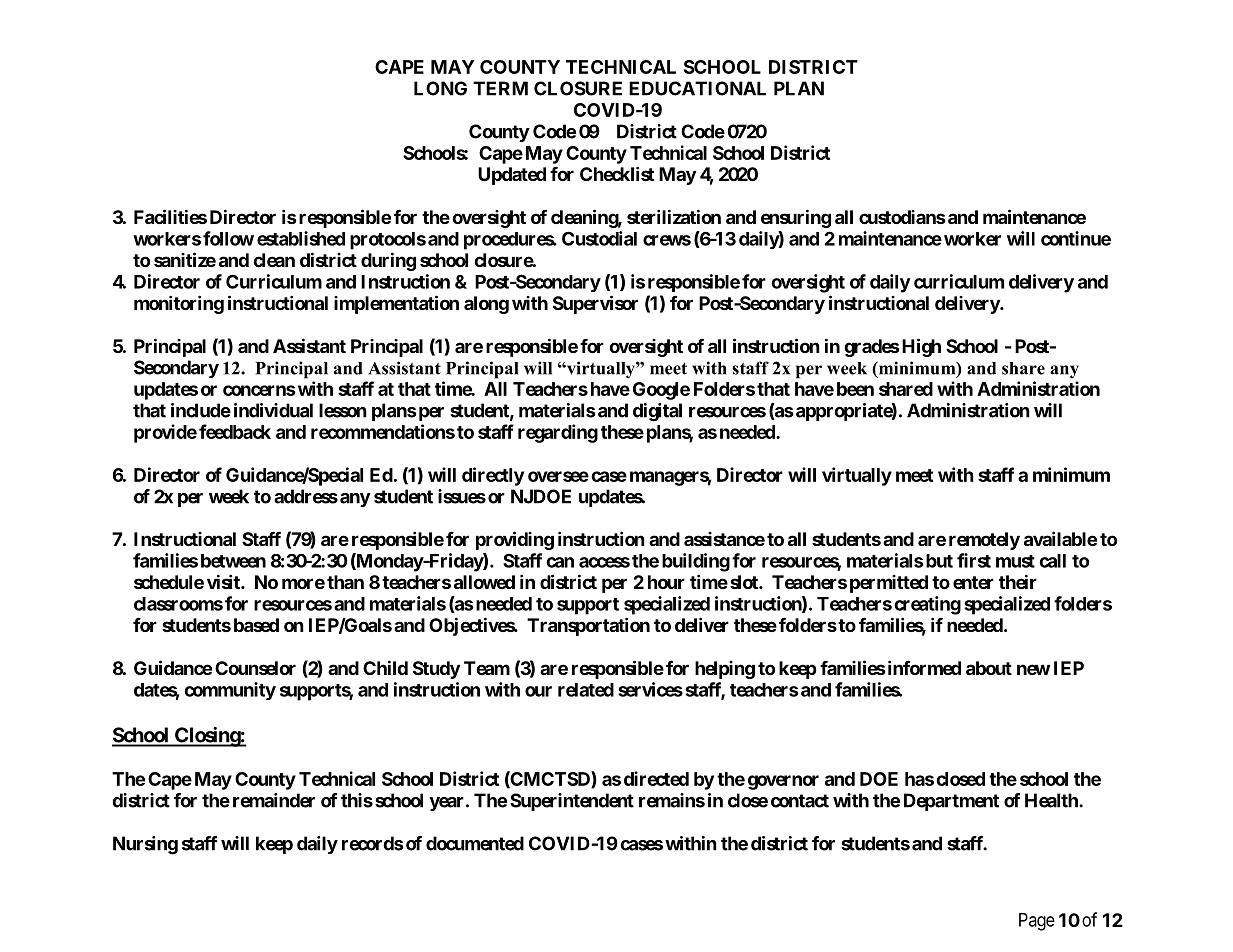 The image size is (1233, 952). Describe the element at coordinates (923, 667) in the screenshot. I see `informed` at that location.
